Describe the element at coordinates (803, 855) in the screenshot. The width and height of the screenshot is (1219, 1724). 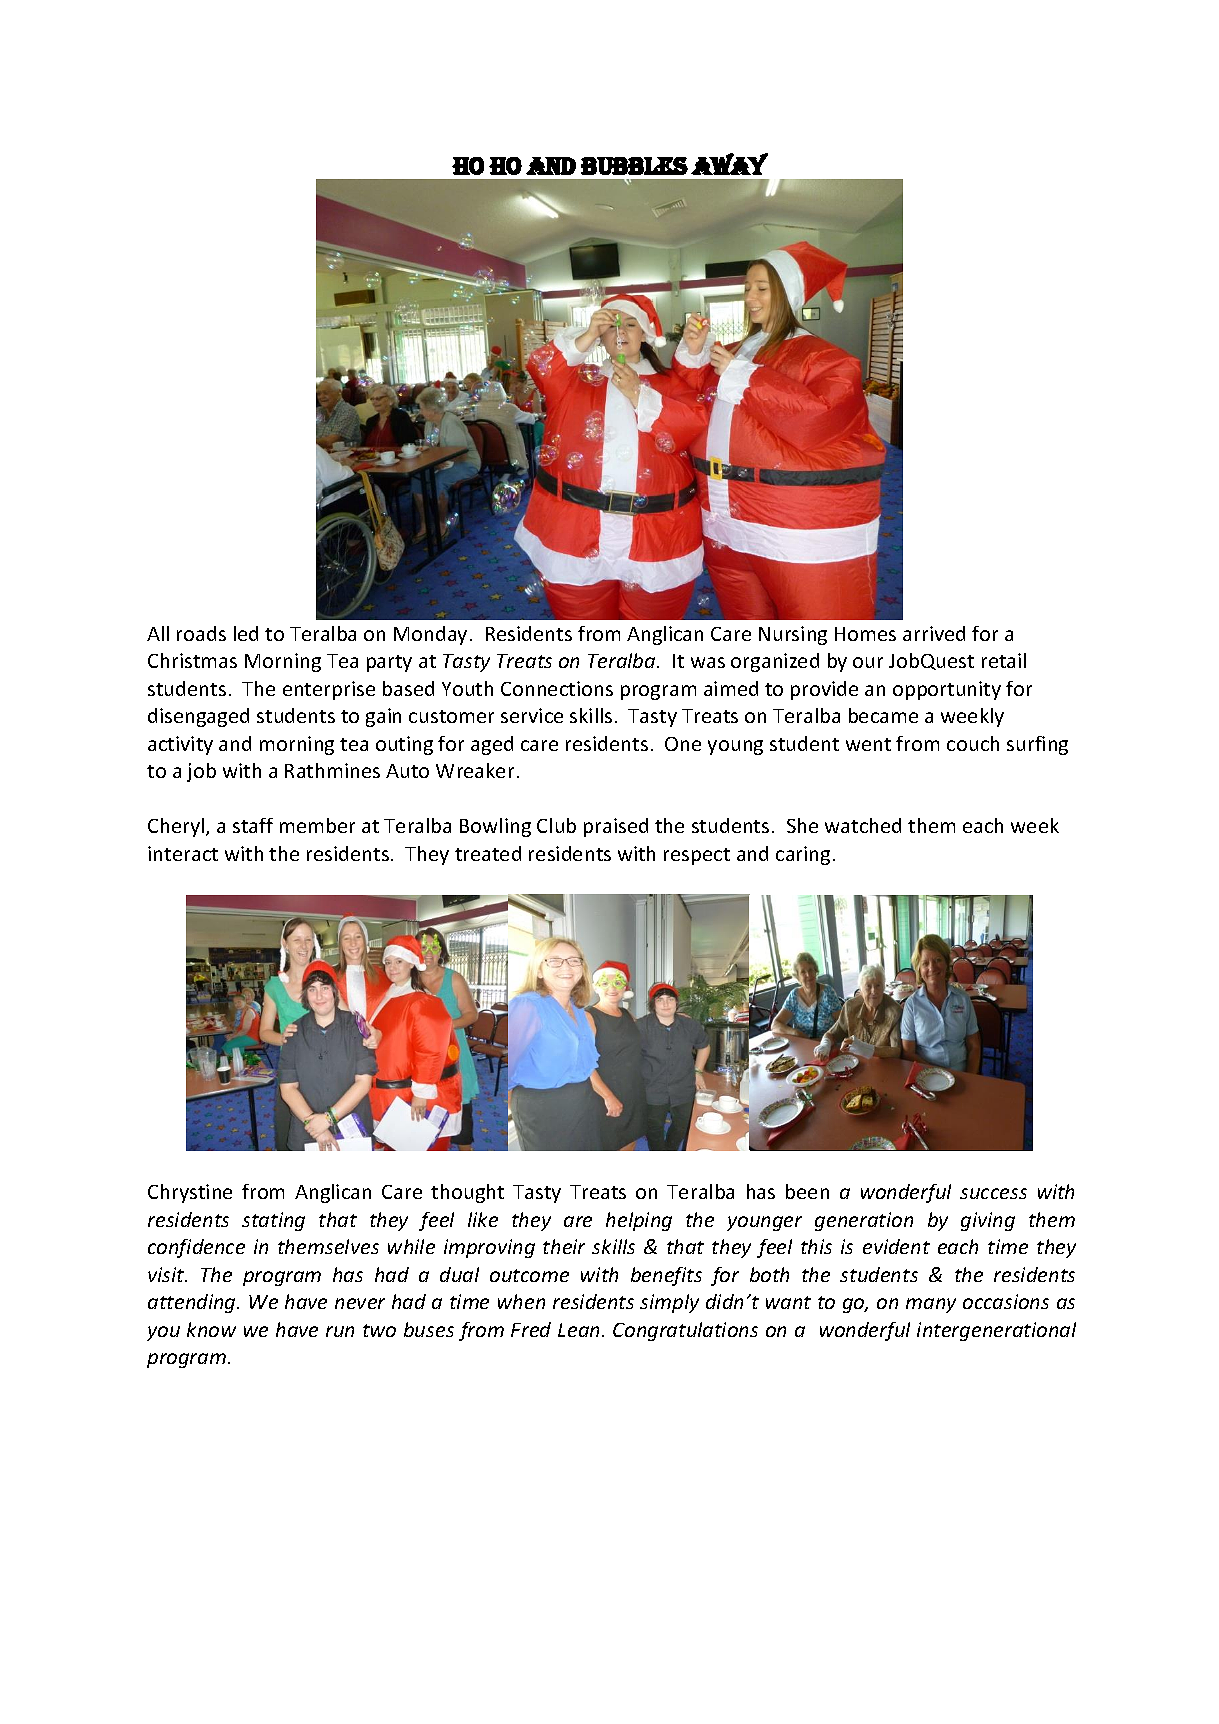
I see `caring` at that location.
